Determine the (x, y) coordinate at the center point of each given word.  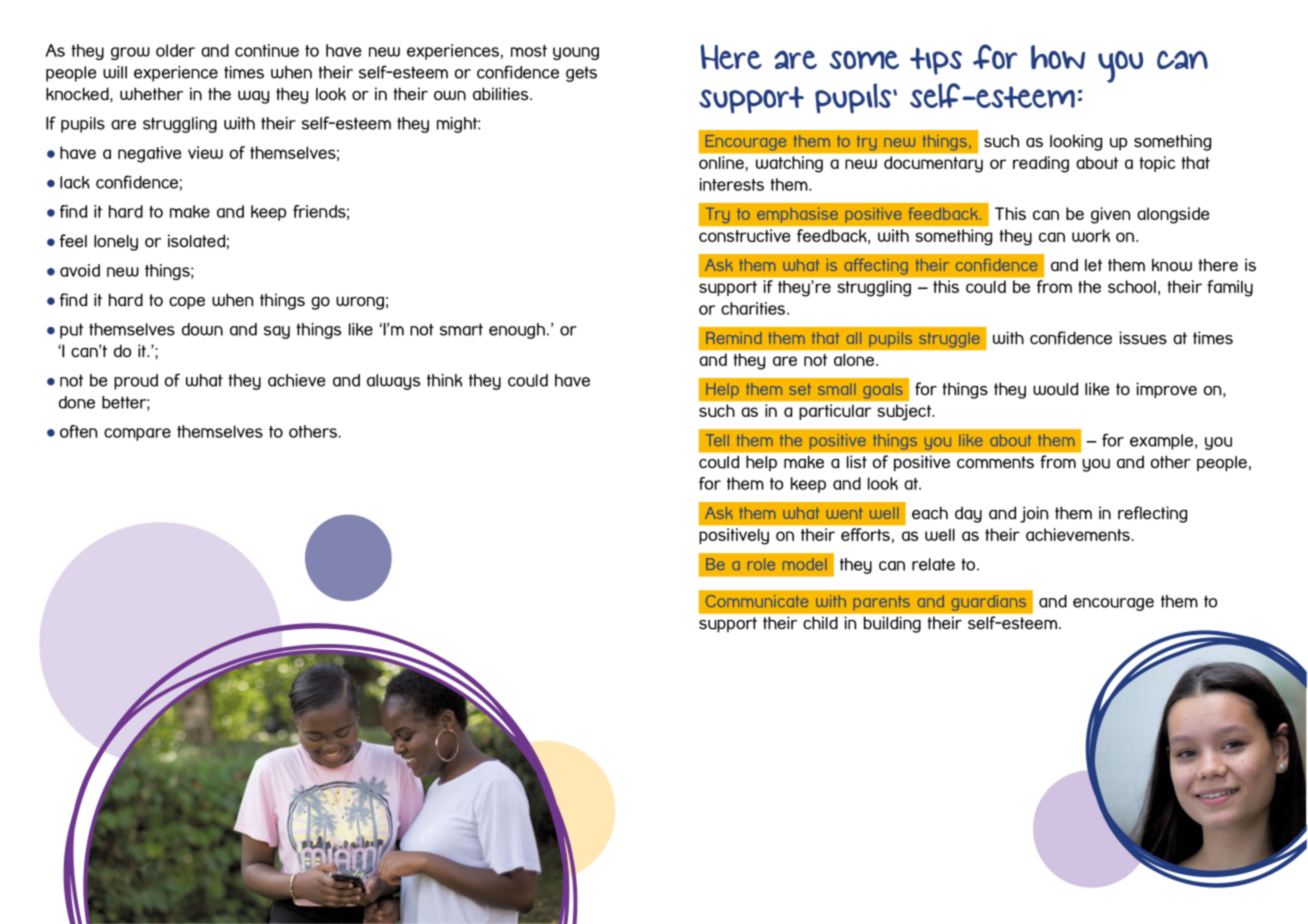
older (175, 50)
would (1055, 389)
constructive (744, 235)
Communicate (757, 601)
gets (581, 74)
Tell (717, 440)
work (1091, 235)
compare (137, 434)
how (1058, 57)
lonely (116, 243)
